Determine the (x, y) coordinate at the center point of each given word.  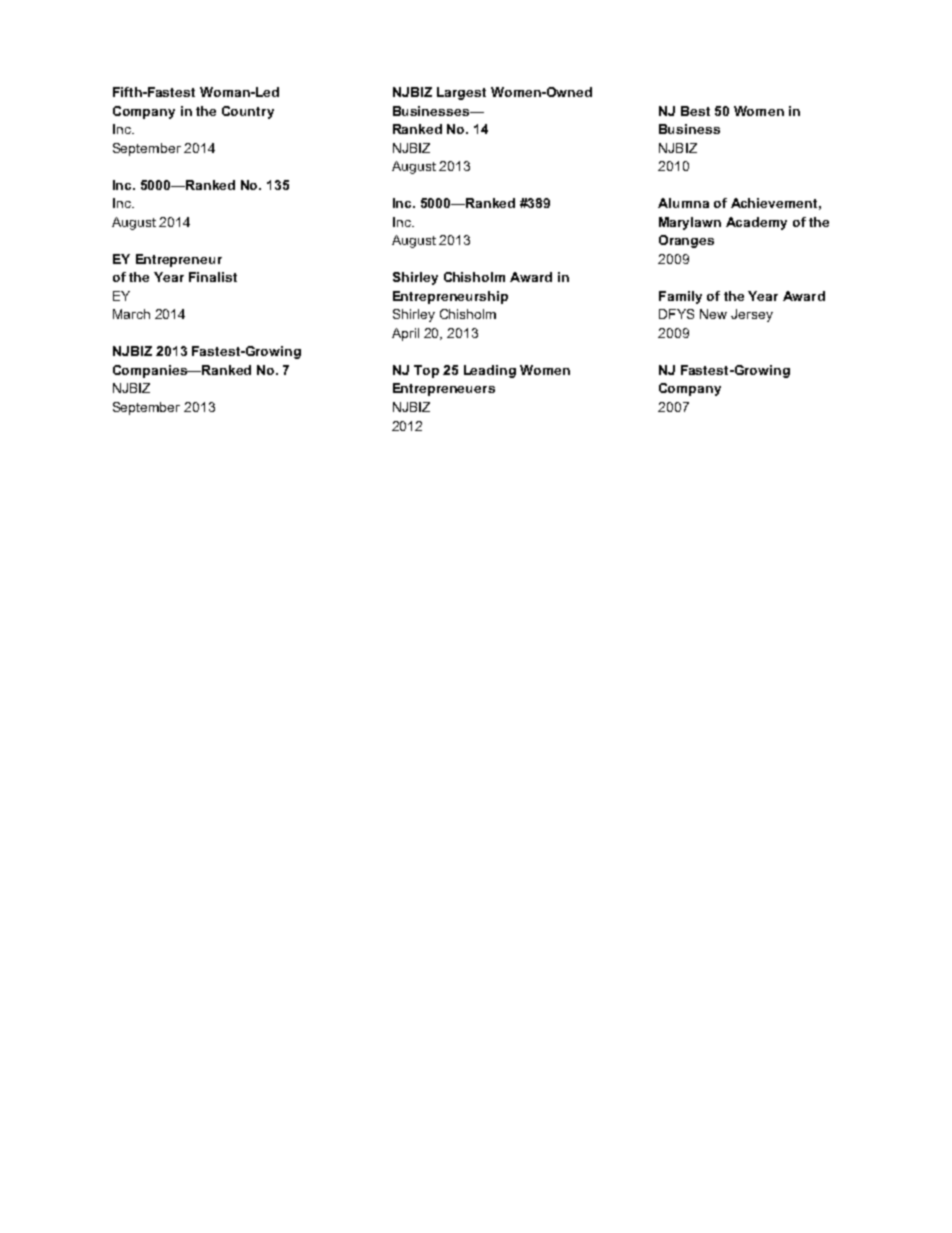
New (713, 314)
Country (248, 112)
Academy (756, 223)
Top (426, 371)
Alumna (683, 203)
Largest (461, 93)
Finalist (213, 277)
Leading (490, 371)
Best (695, 111)
